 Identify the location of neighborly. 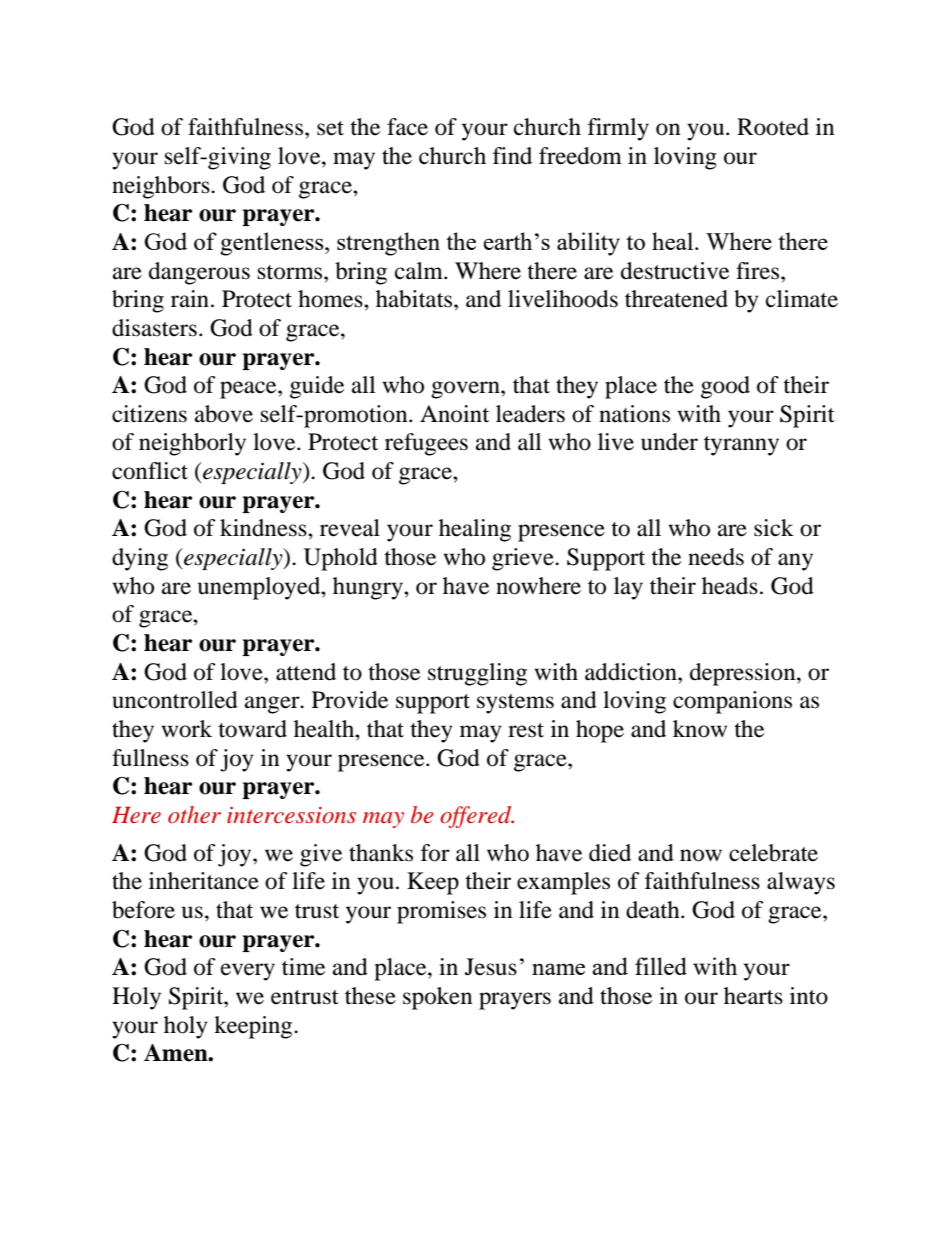
(192, 444).
